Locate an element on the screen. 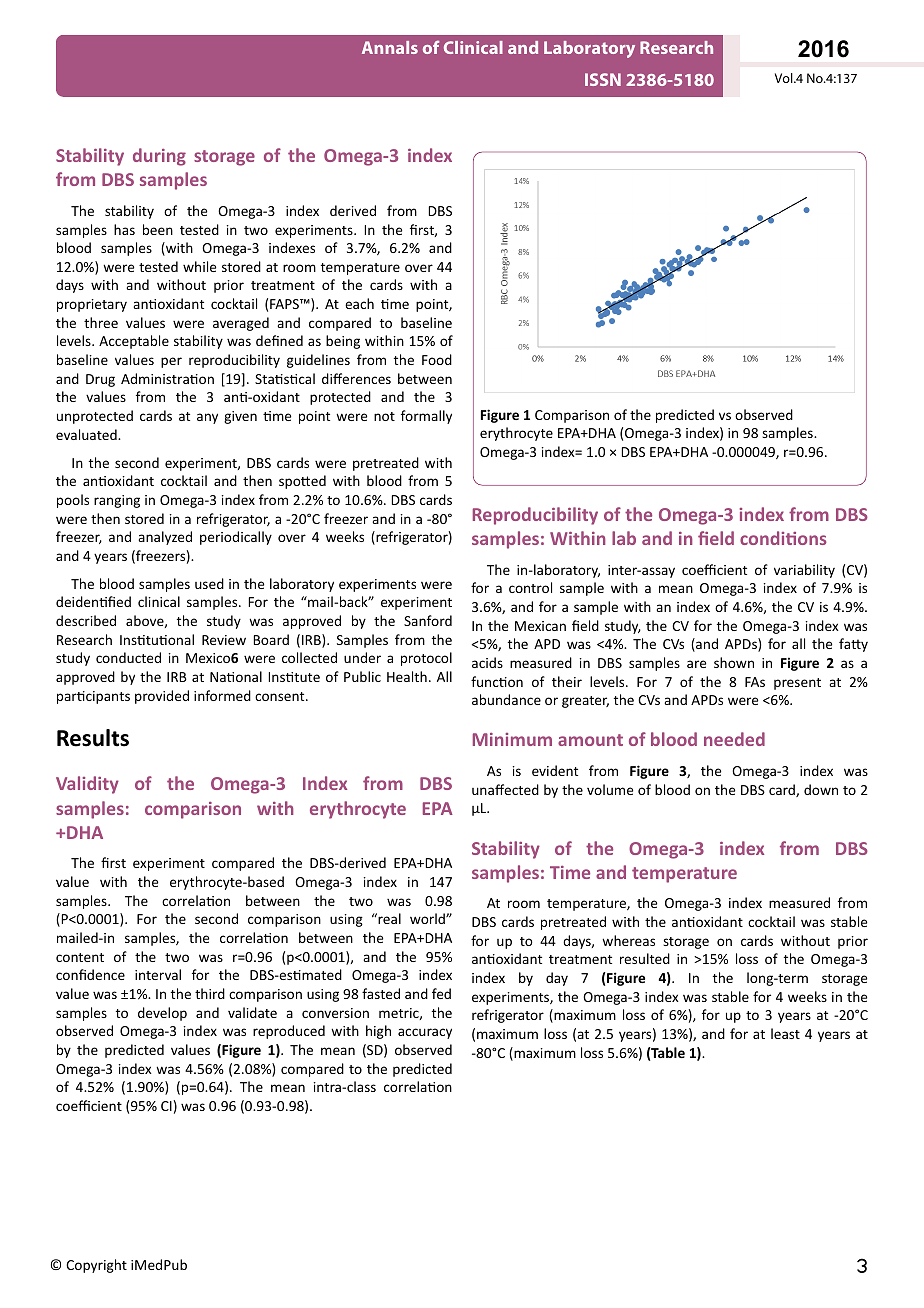  least is located at coordinates (785, 1033).
